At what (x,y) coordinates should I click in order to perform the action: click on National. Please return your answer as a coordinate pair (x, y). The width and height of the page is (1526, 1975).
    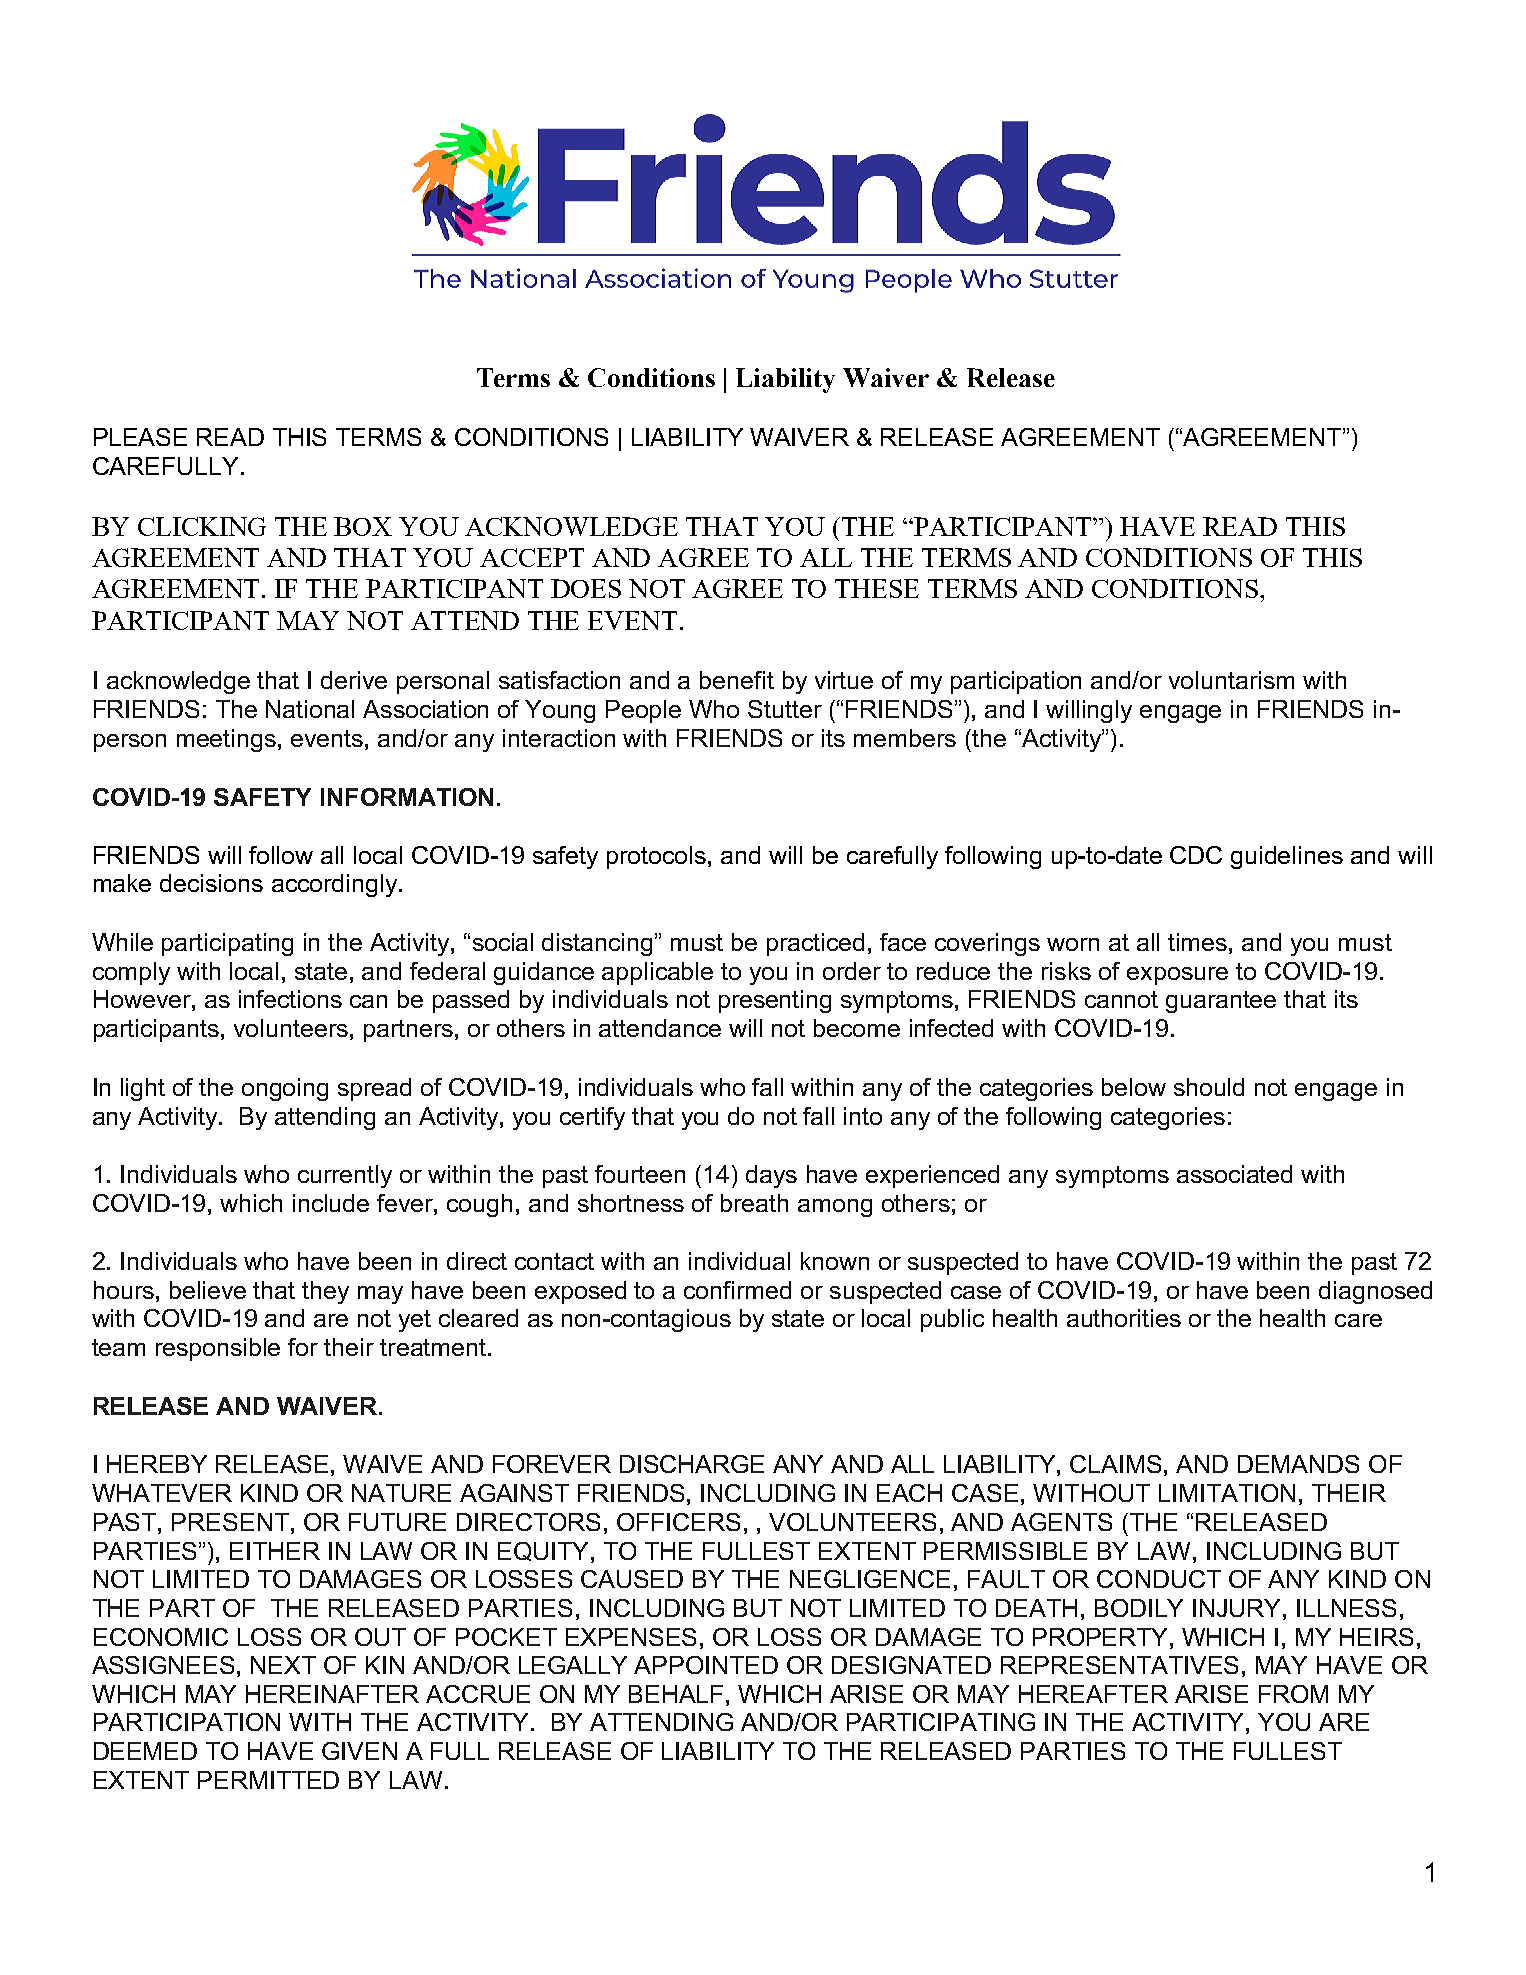
    Looking at the image, I should click on (310, 709).
